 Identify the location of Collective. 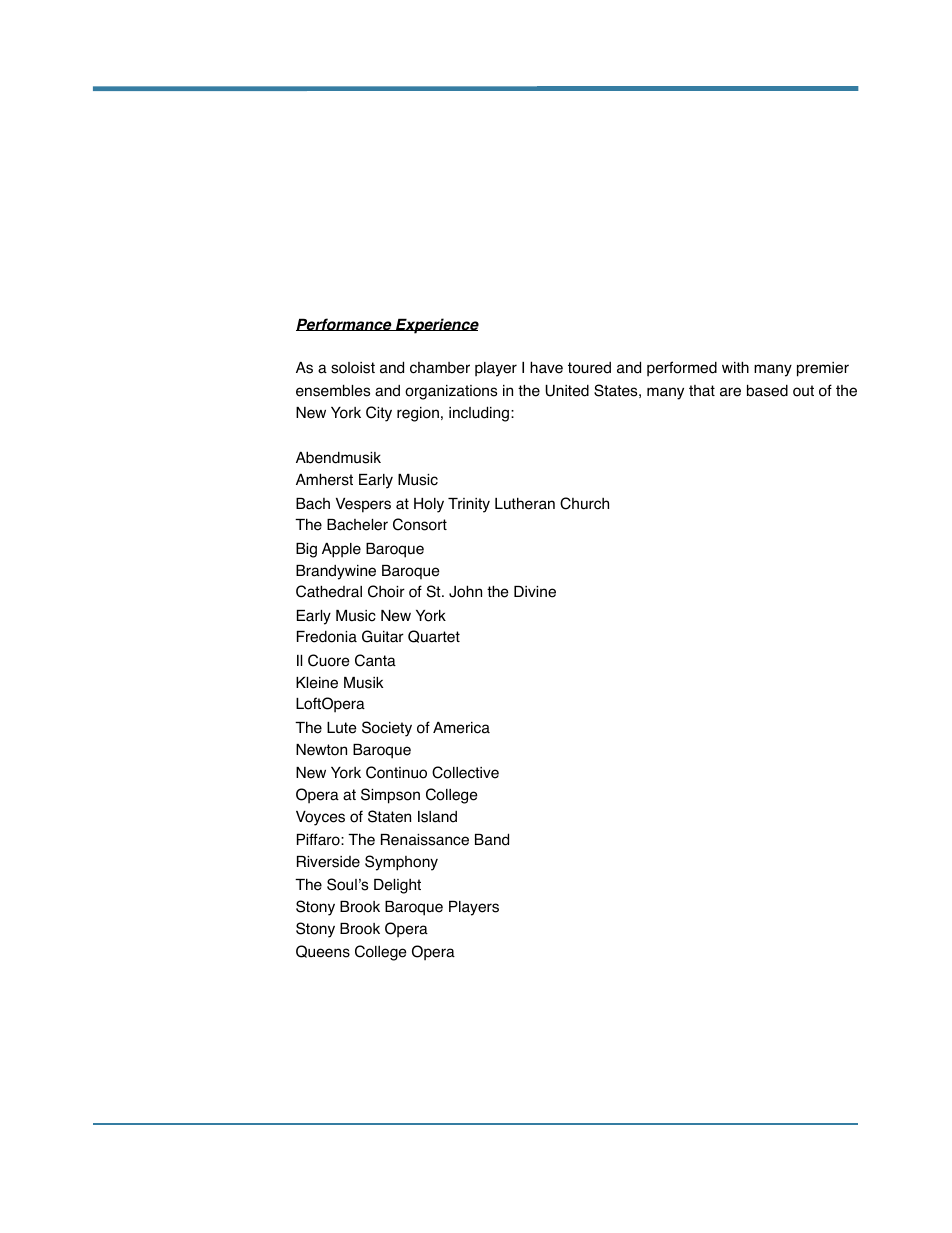
(465, 772).
